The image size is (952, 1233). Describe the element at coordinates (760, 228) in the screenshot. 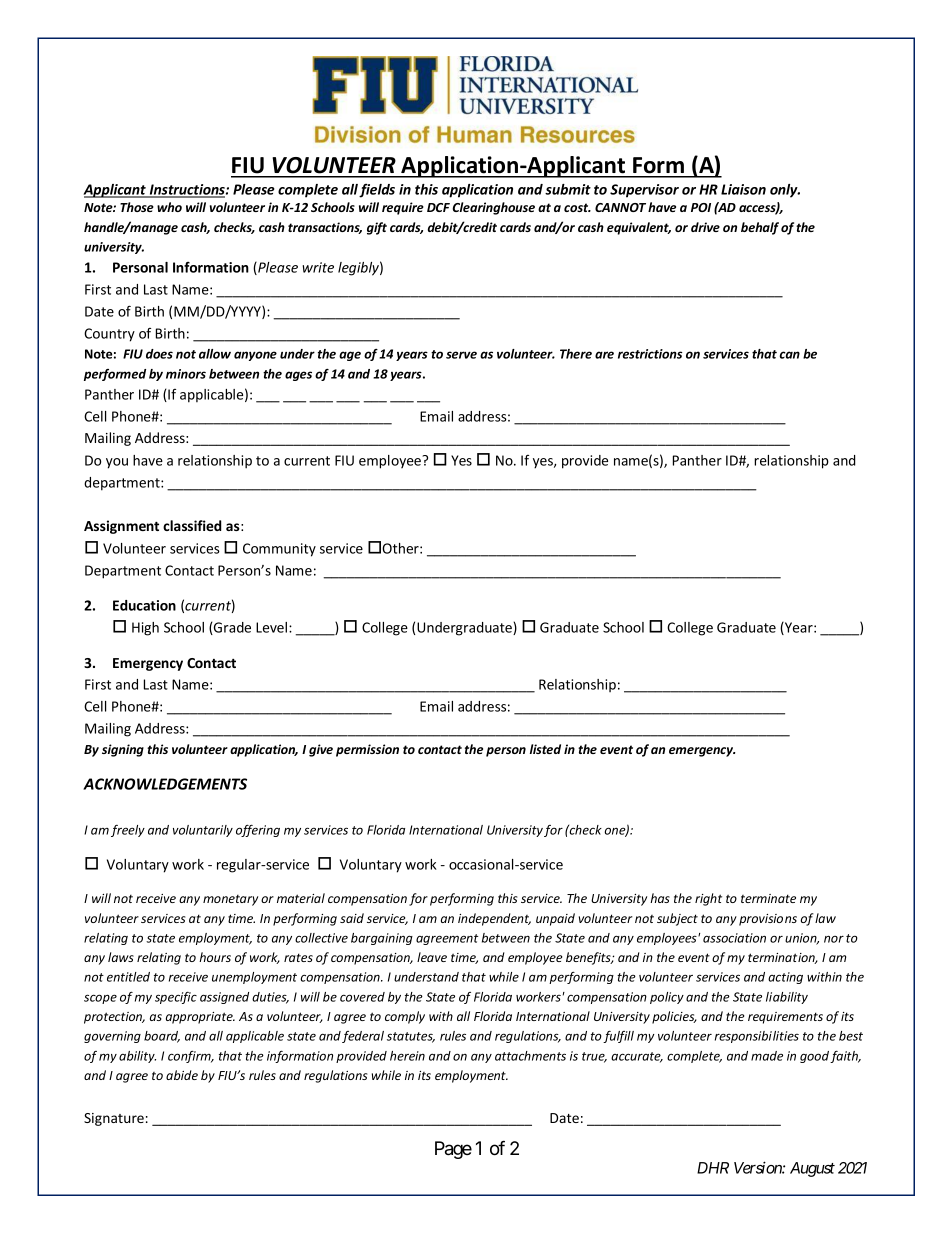

I see `behalf` at that location.
